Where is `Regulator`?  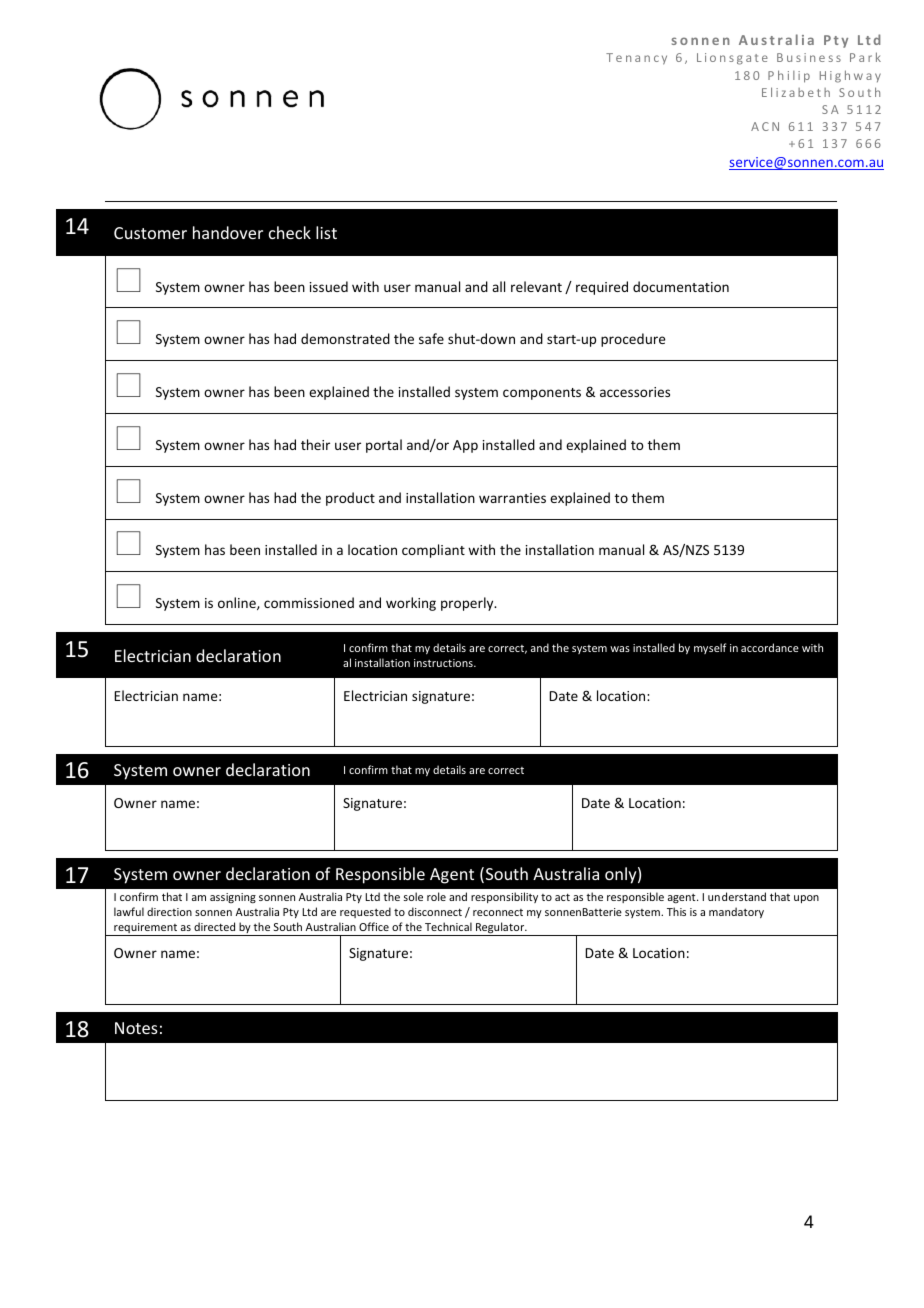 Regulator is located at coordinates (500, 929).
